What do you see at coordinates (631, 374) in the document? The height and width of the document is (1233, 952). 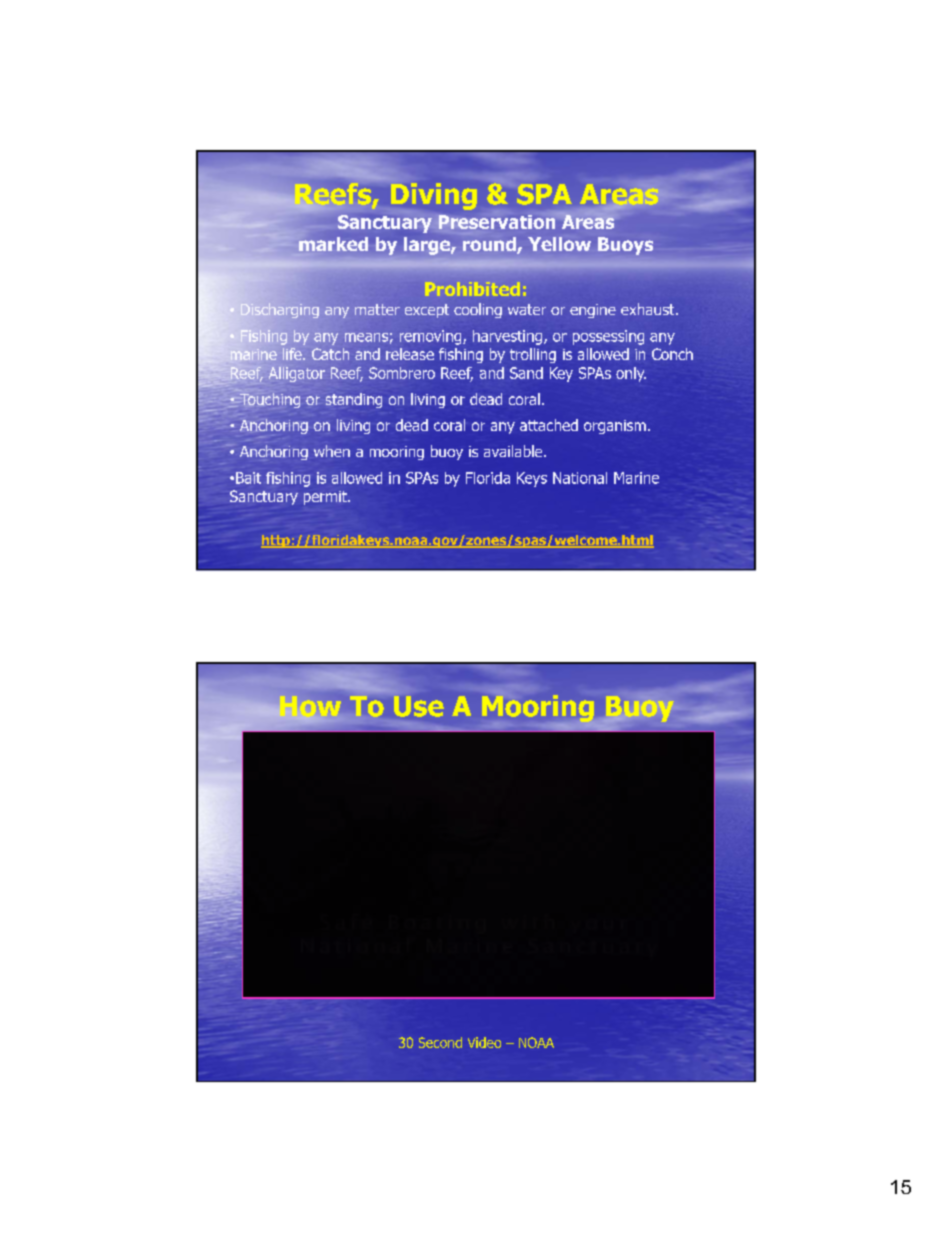 I see `only` at bounding box center [631, 374].
